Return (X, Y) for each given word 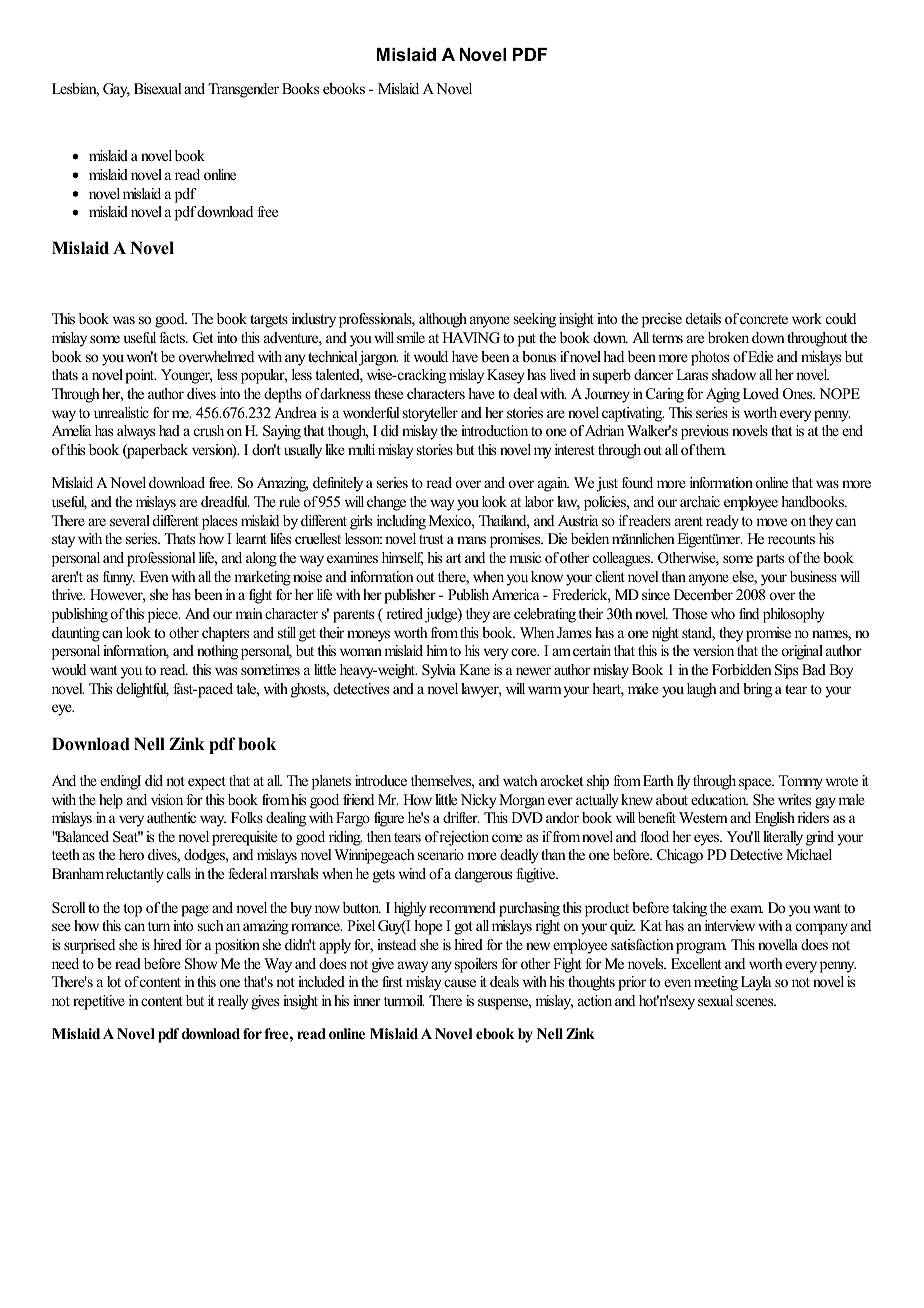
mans (471, 540)
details (703, 318)
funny (119, 578)
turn (159, 926)
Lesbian (75, 90)
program (701, 948)
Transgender (243, 90)
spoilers (476, 965)
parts (770, 560)
